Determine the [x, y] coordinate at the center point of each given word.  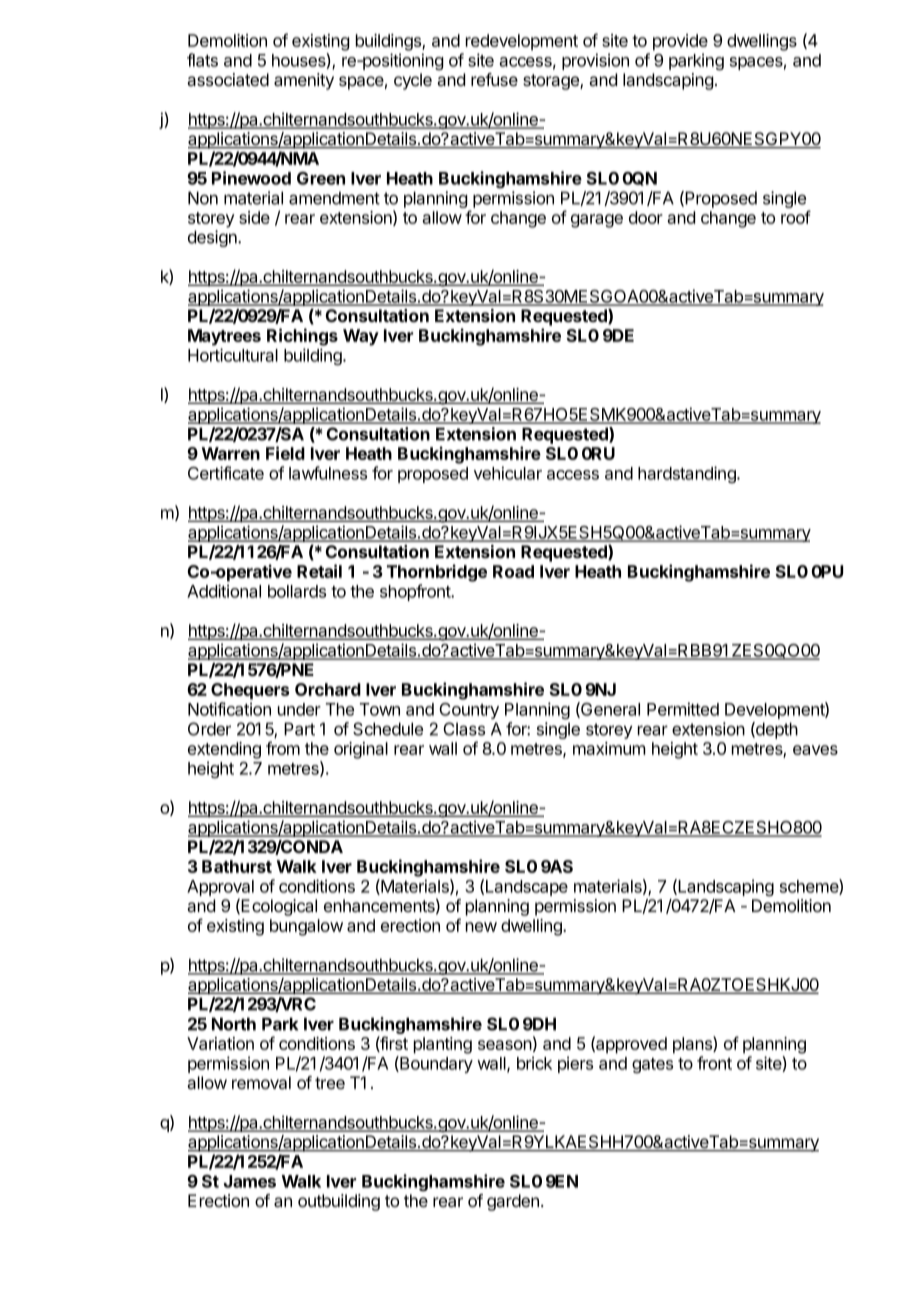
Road [513, 571]
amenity [304, 81]
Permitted [683, 709]
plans [693, 1045]
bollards [297, 591]
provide [680, 42]
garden [513, 1202]
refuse [494, 79]
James [250, 1181]
